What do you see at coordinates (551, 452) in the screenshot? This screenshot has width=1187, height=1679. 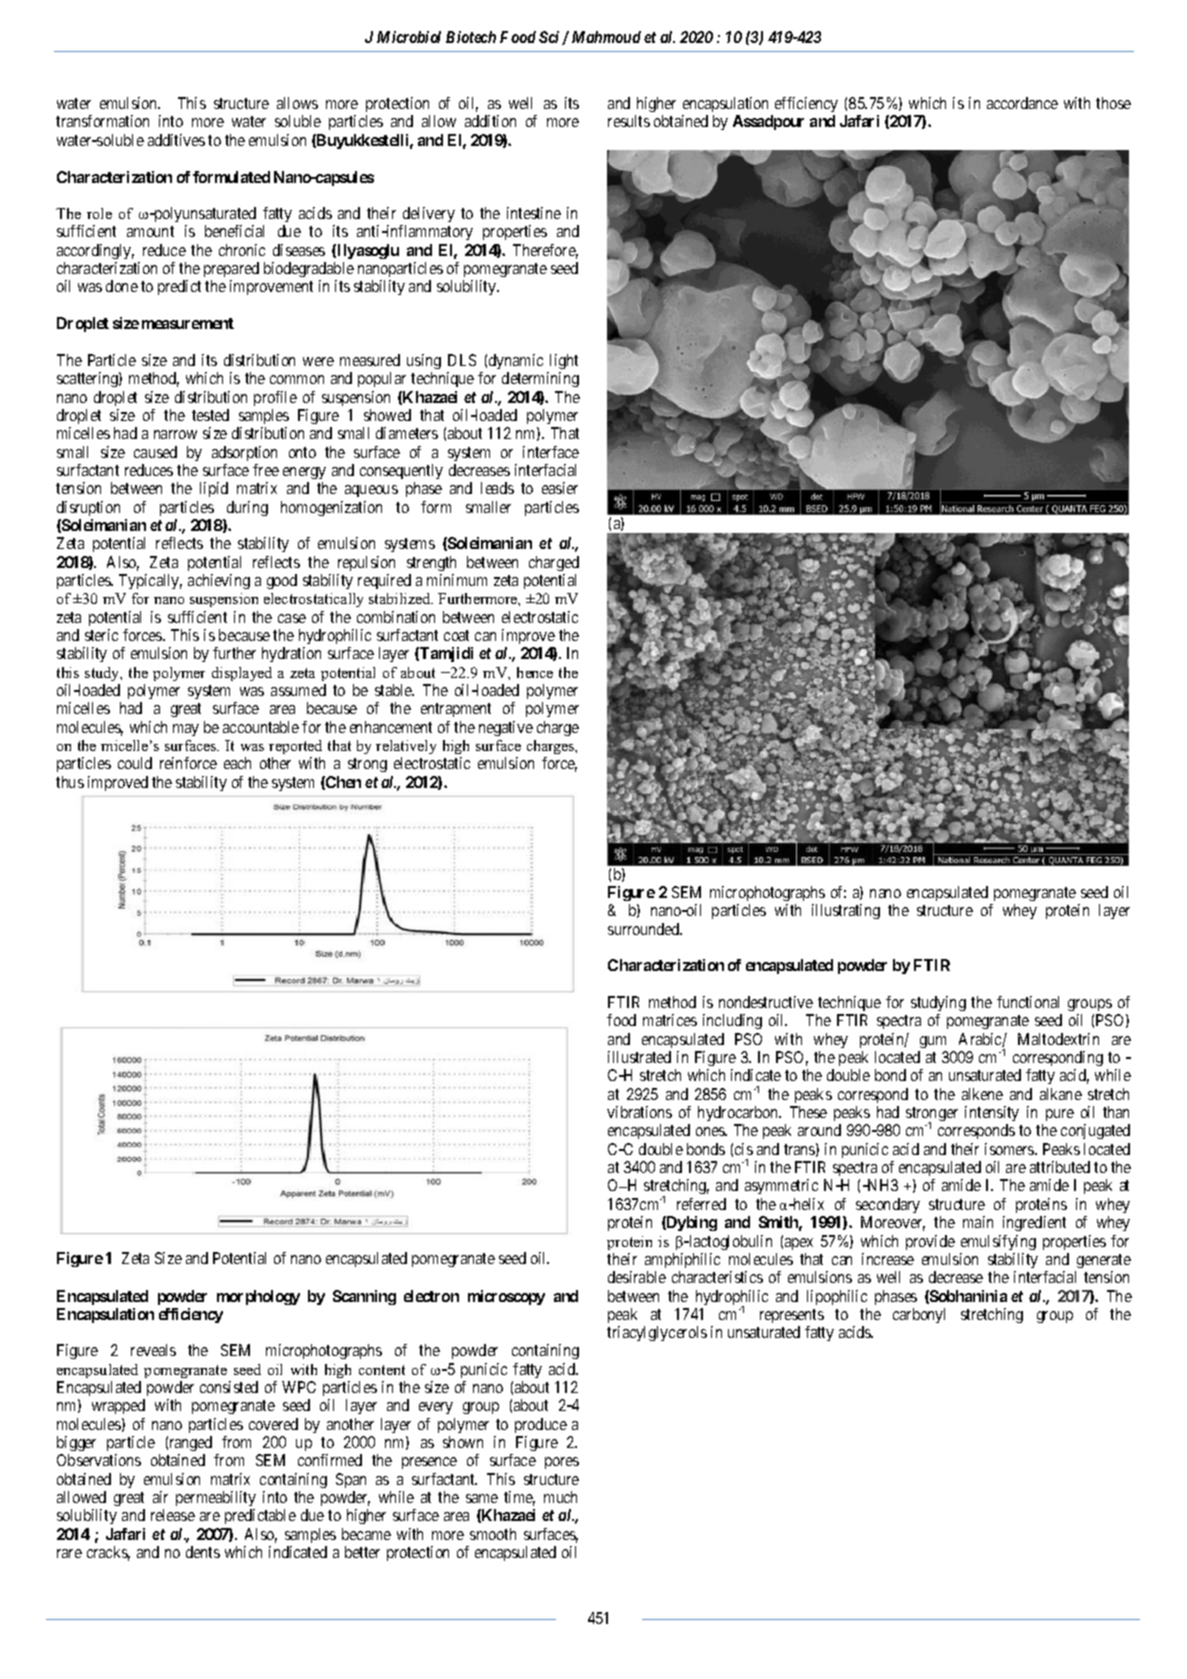 I see `interface` at bounding box center [551, 452].
